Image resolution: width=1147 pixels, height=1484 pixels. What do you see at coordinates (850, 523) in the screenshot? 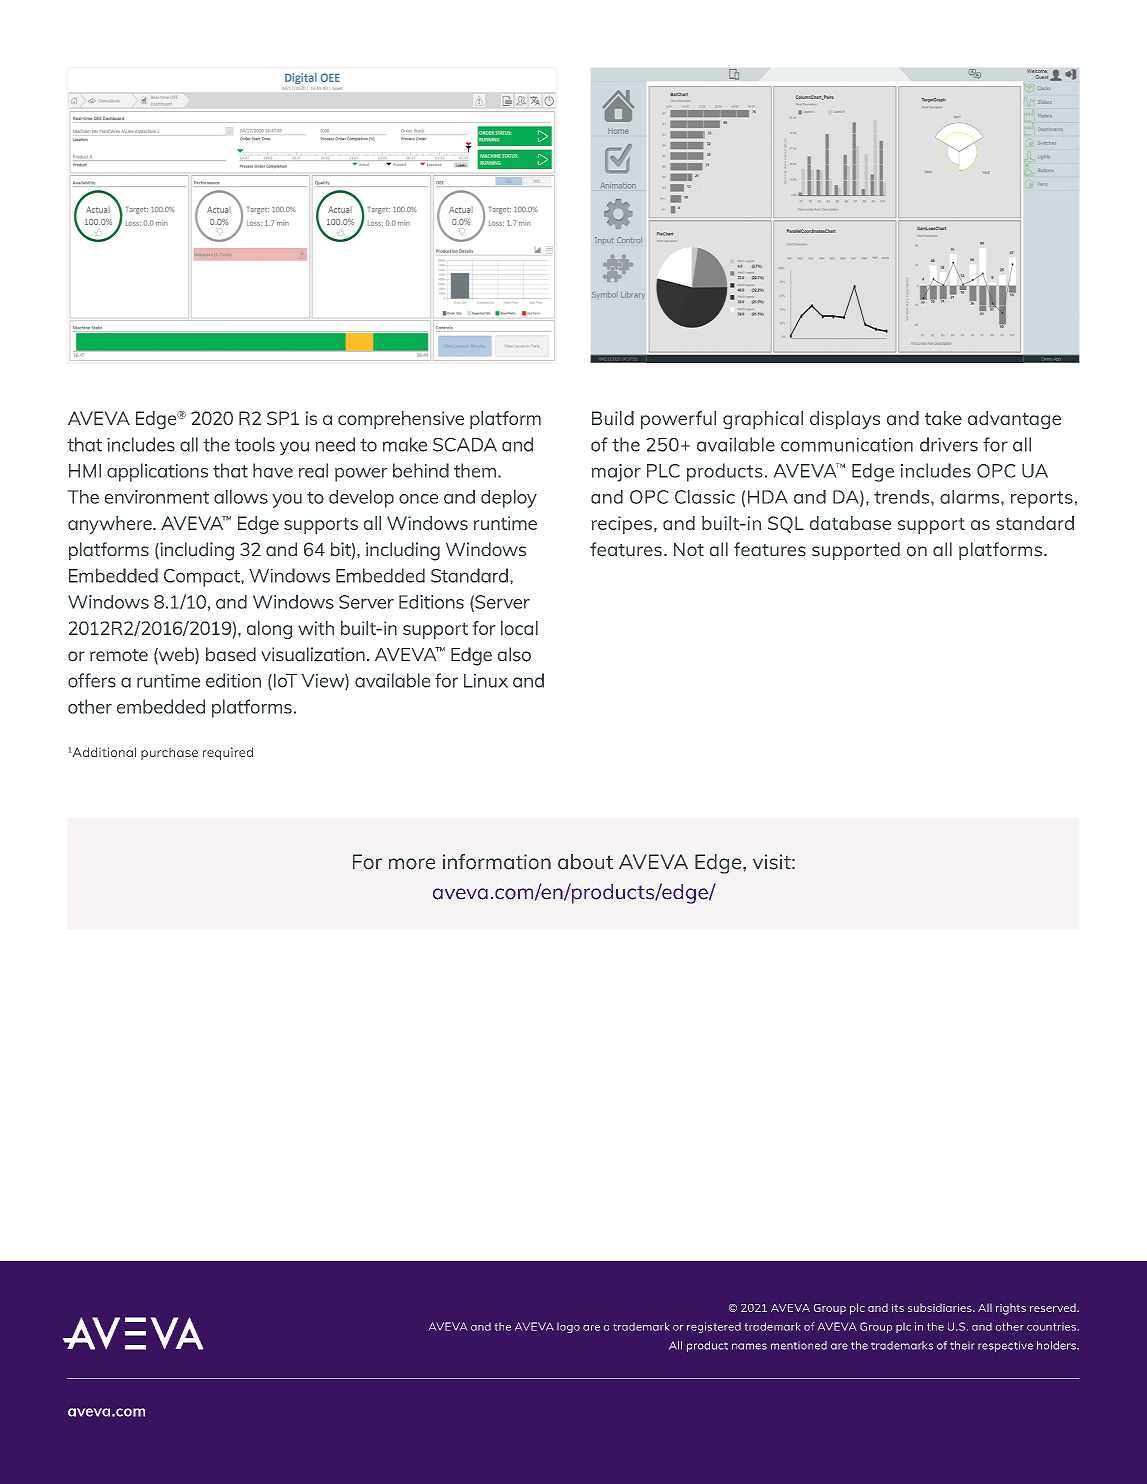
I see `database` at bounding box center [850, 523].
